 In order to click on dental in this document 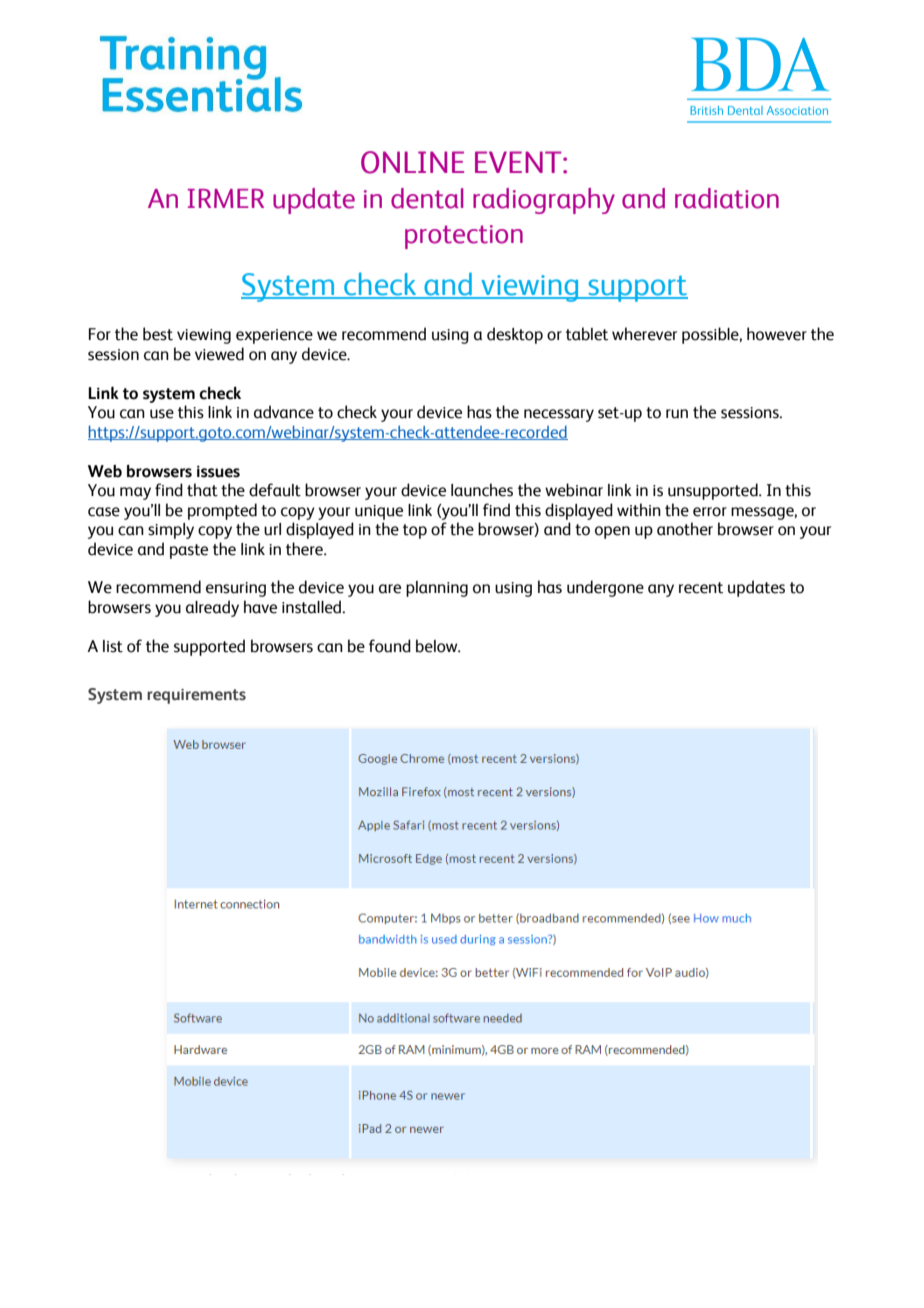, I will do `click(427, 198)`.
